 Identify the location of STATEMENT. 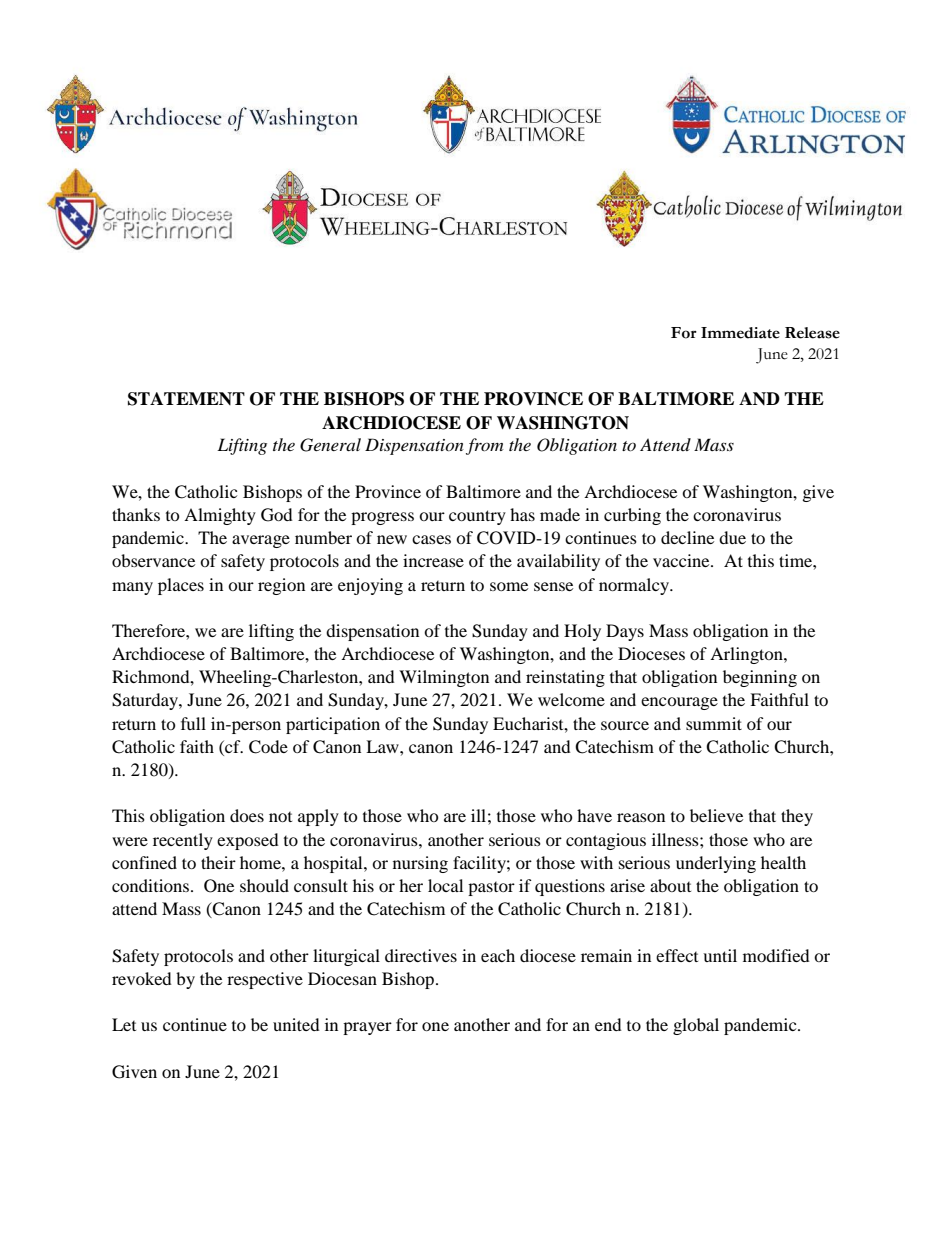
(186, 399).
